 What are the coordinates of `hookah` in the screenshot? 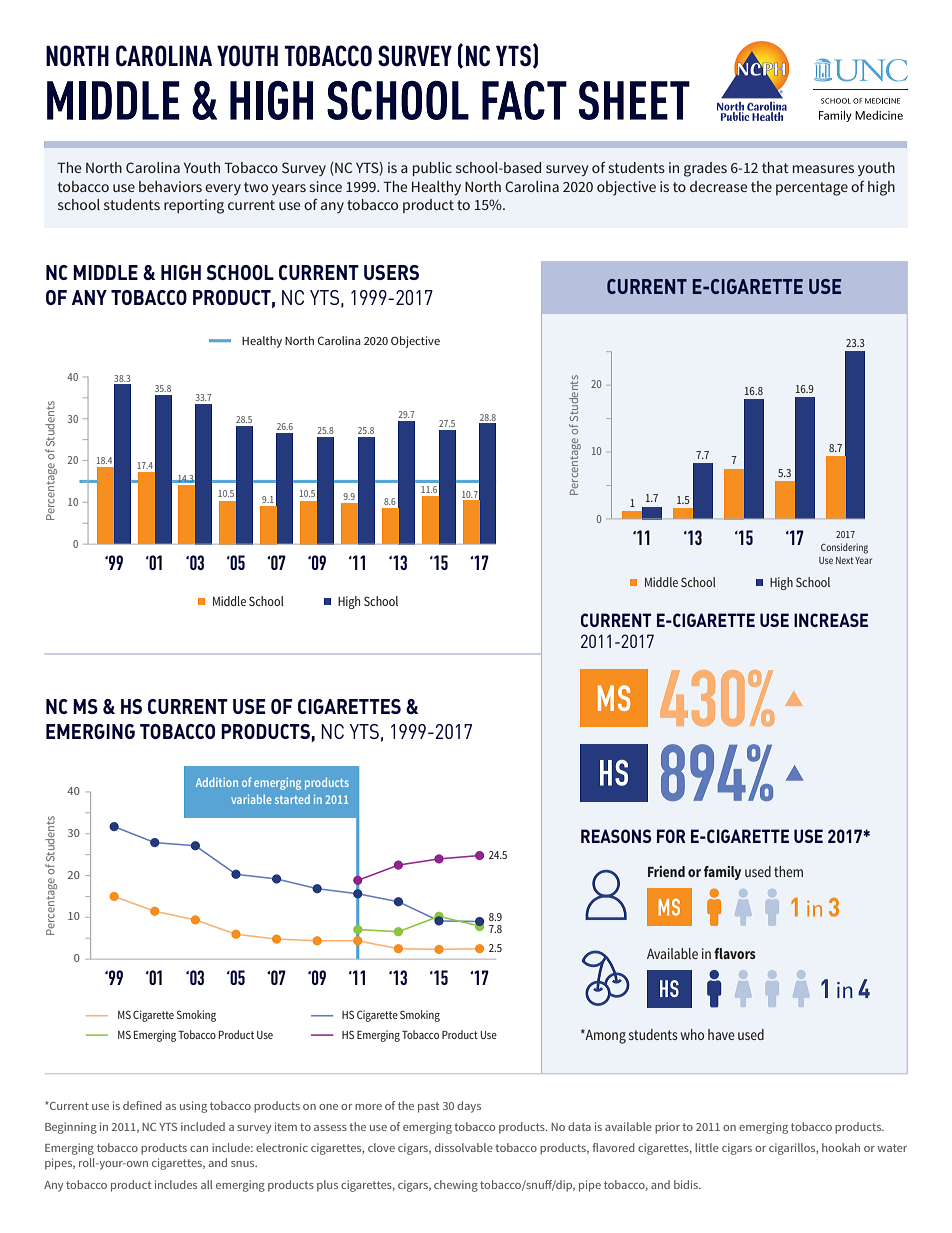 It's located at (841, 1147).
